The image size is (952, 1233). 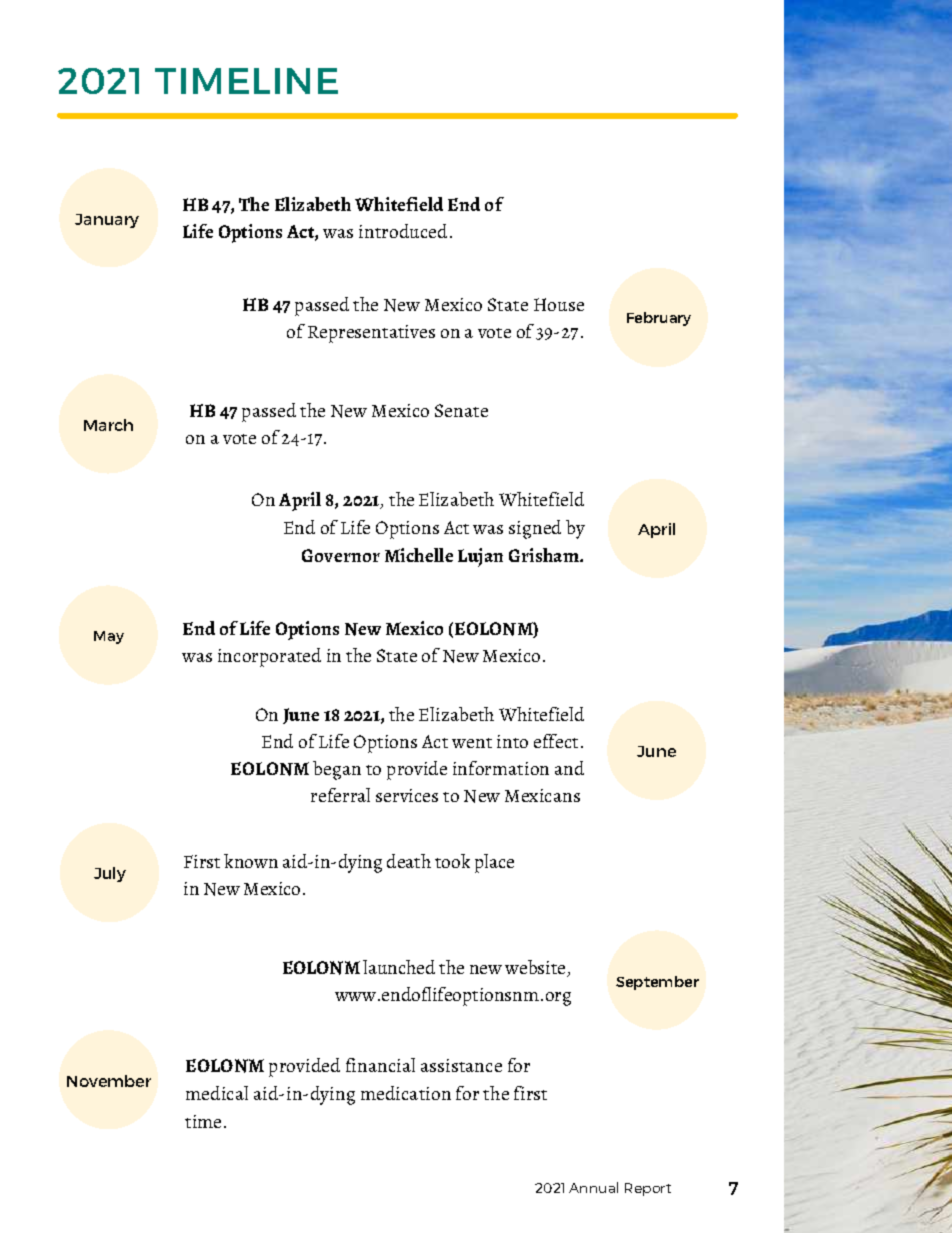 What do you see at coordinates (545, 555) in the document?
I see `Grisham` at bounding box center [545, 555].
